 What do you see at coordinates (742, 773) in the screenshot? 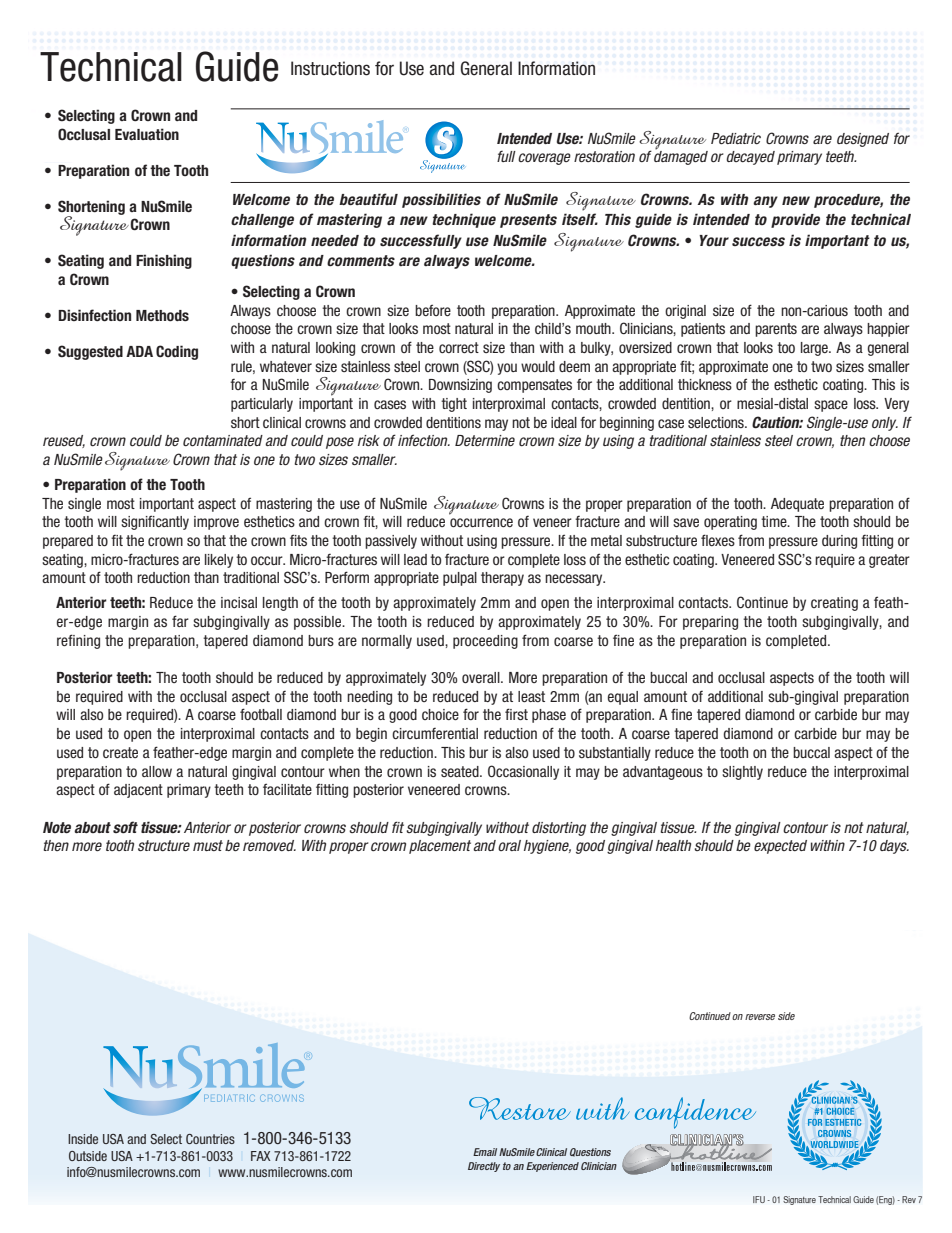
I see `slightly` at bounding box center [742, 773].
